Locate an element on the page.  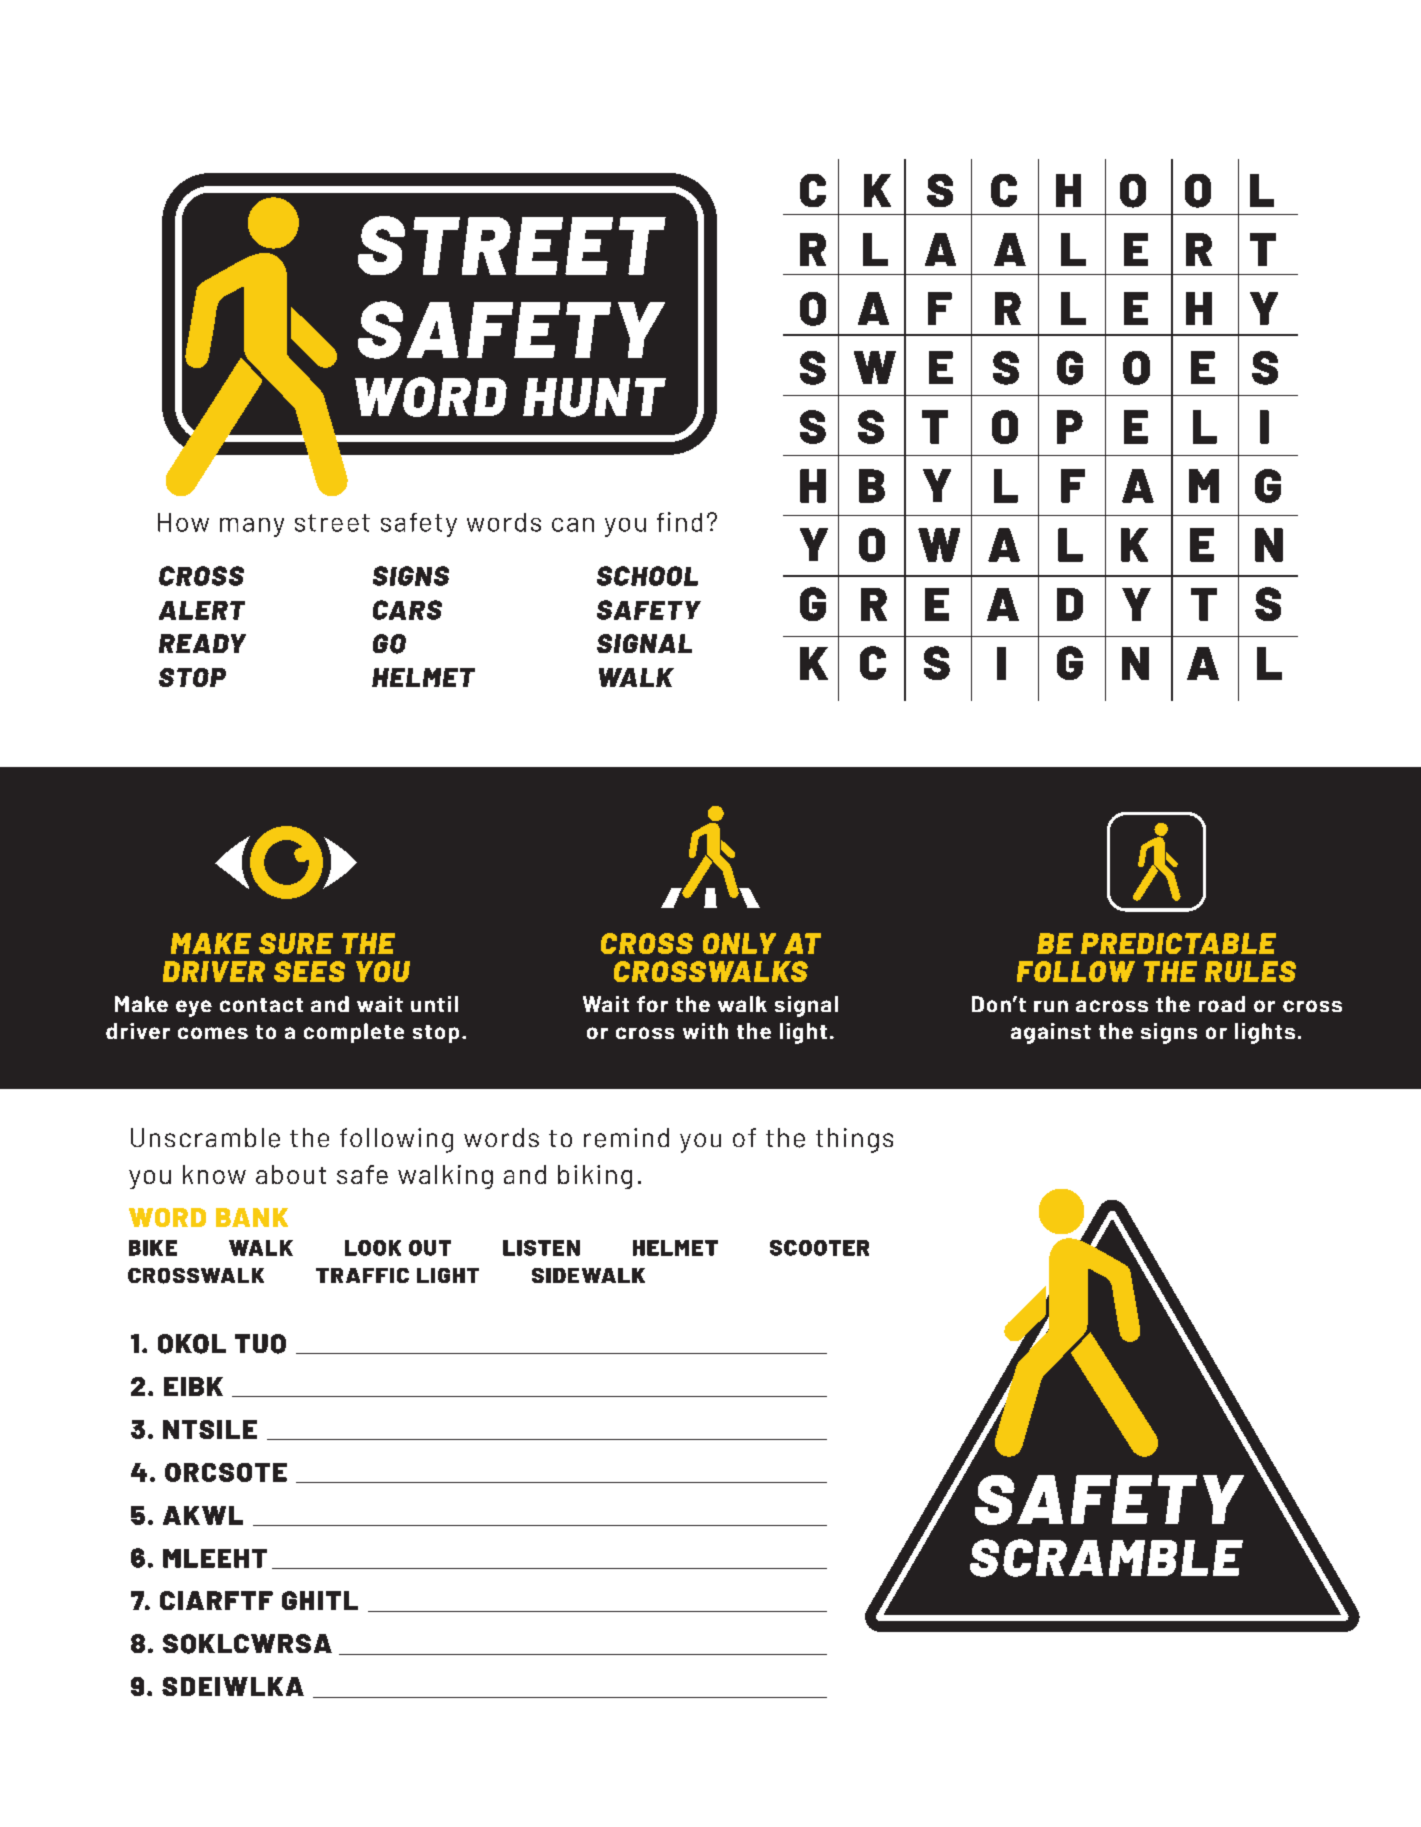
many is located at coordinates (252, 527).
